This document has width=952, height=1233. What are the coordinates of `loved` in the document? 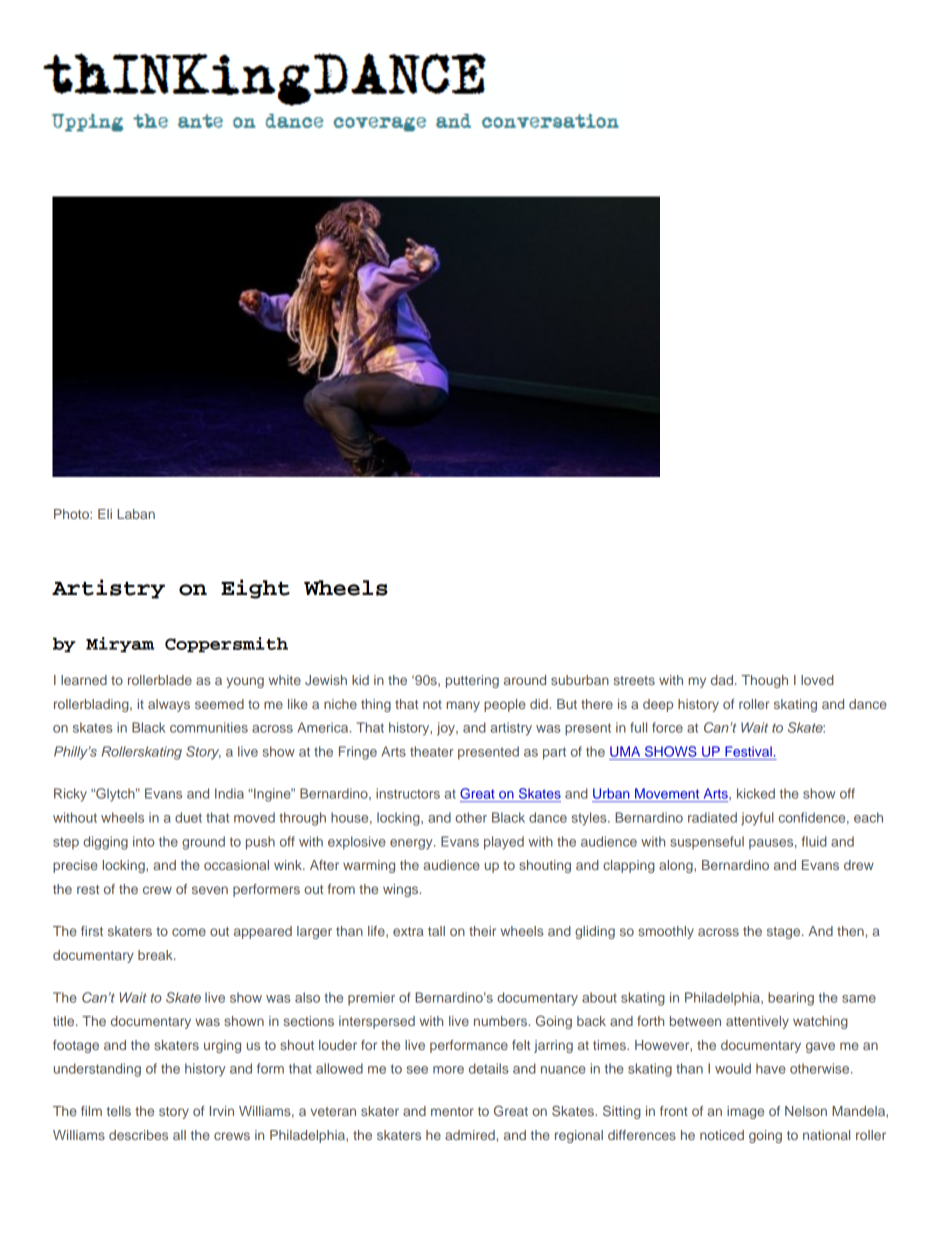 It's located at (817, 680).
